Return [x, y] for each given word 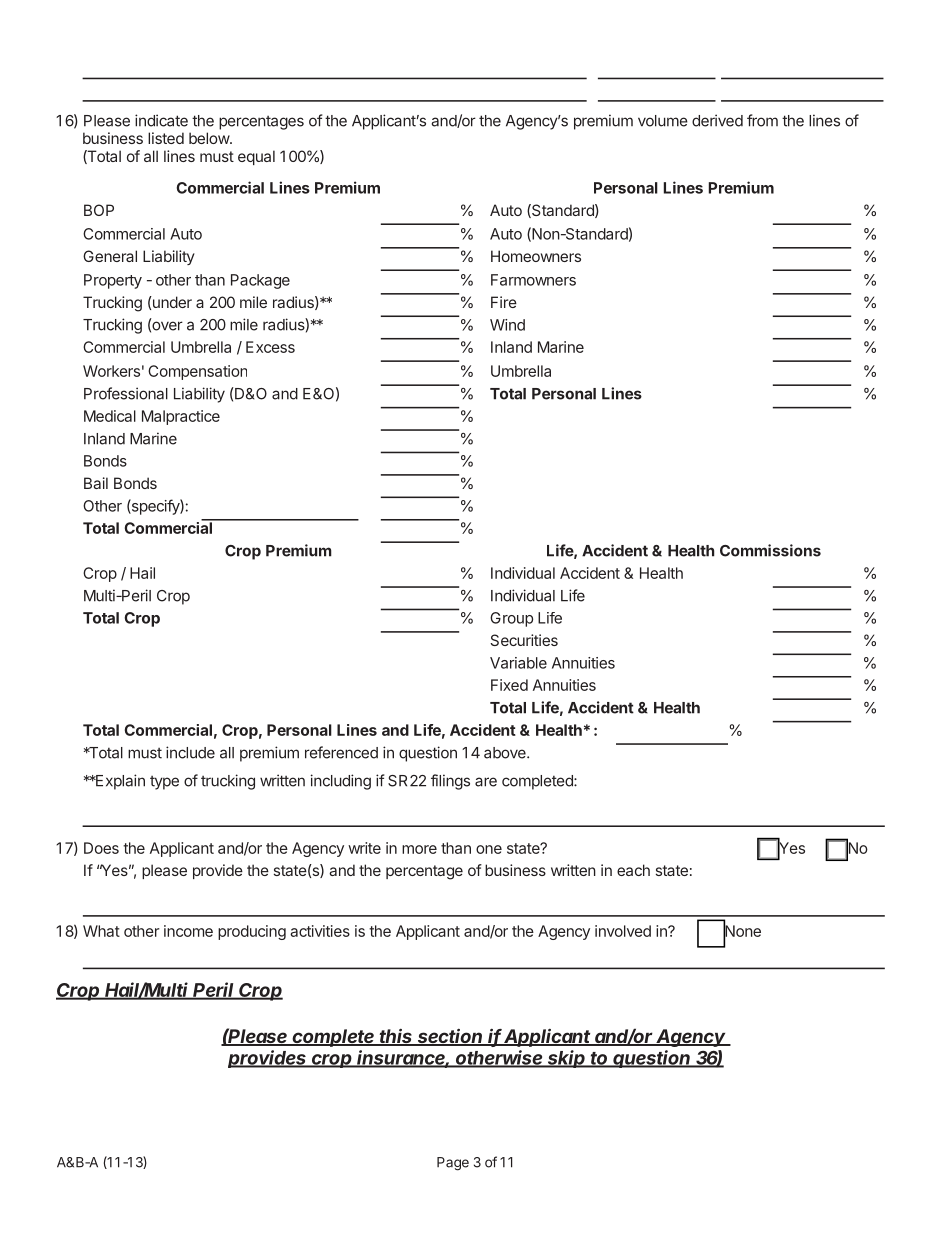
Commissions [770, 550]
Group [511, 619]
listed [166, 138]
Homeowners [536, 256]
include [190, 752]
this [396, 1037]
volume [663, 121]
